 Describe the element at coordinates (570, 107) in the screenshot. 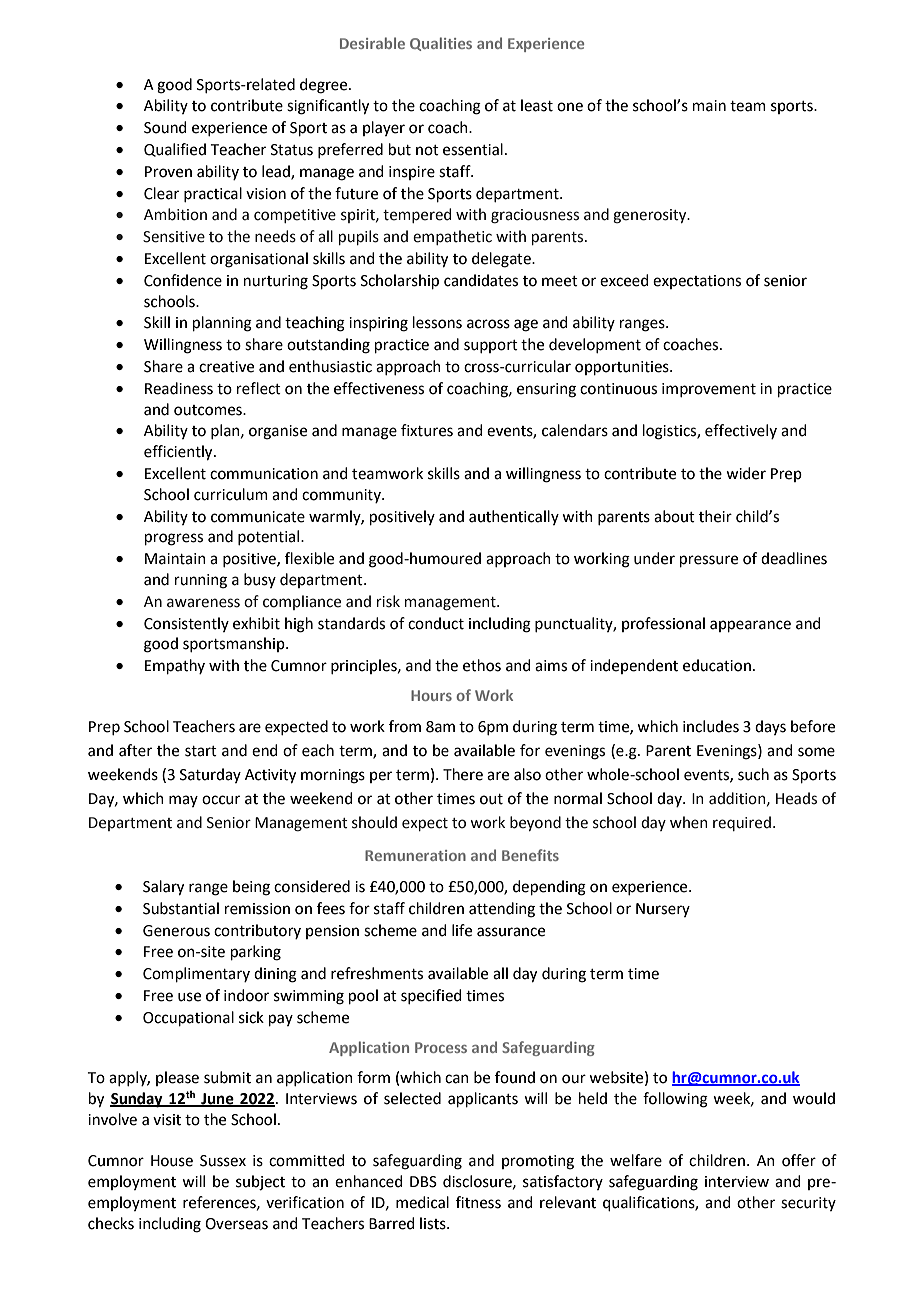

I see `one` at that location.
